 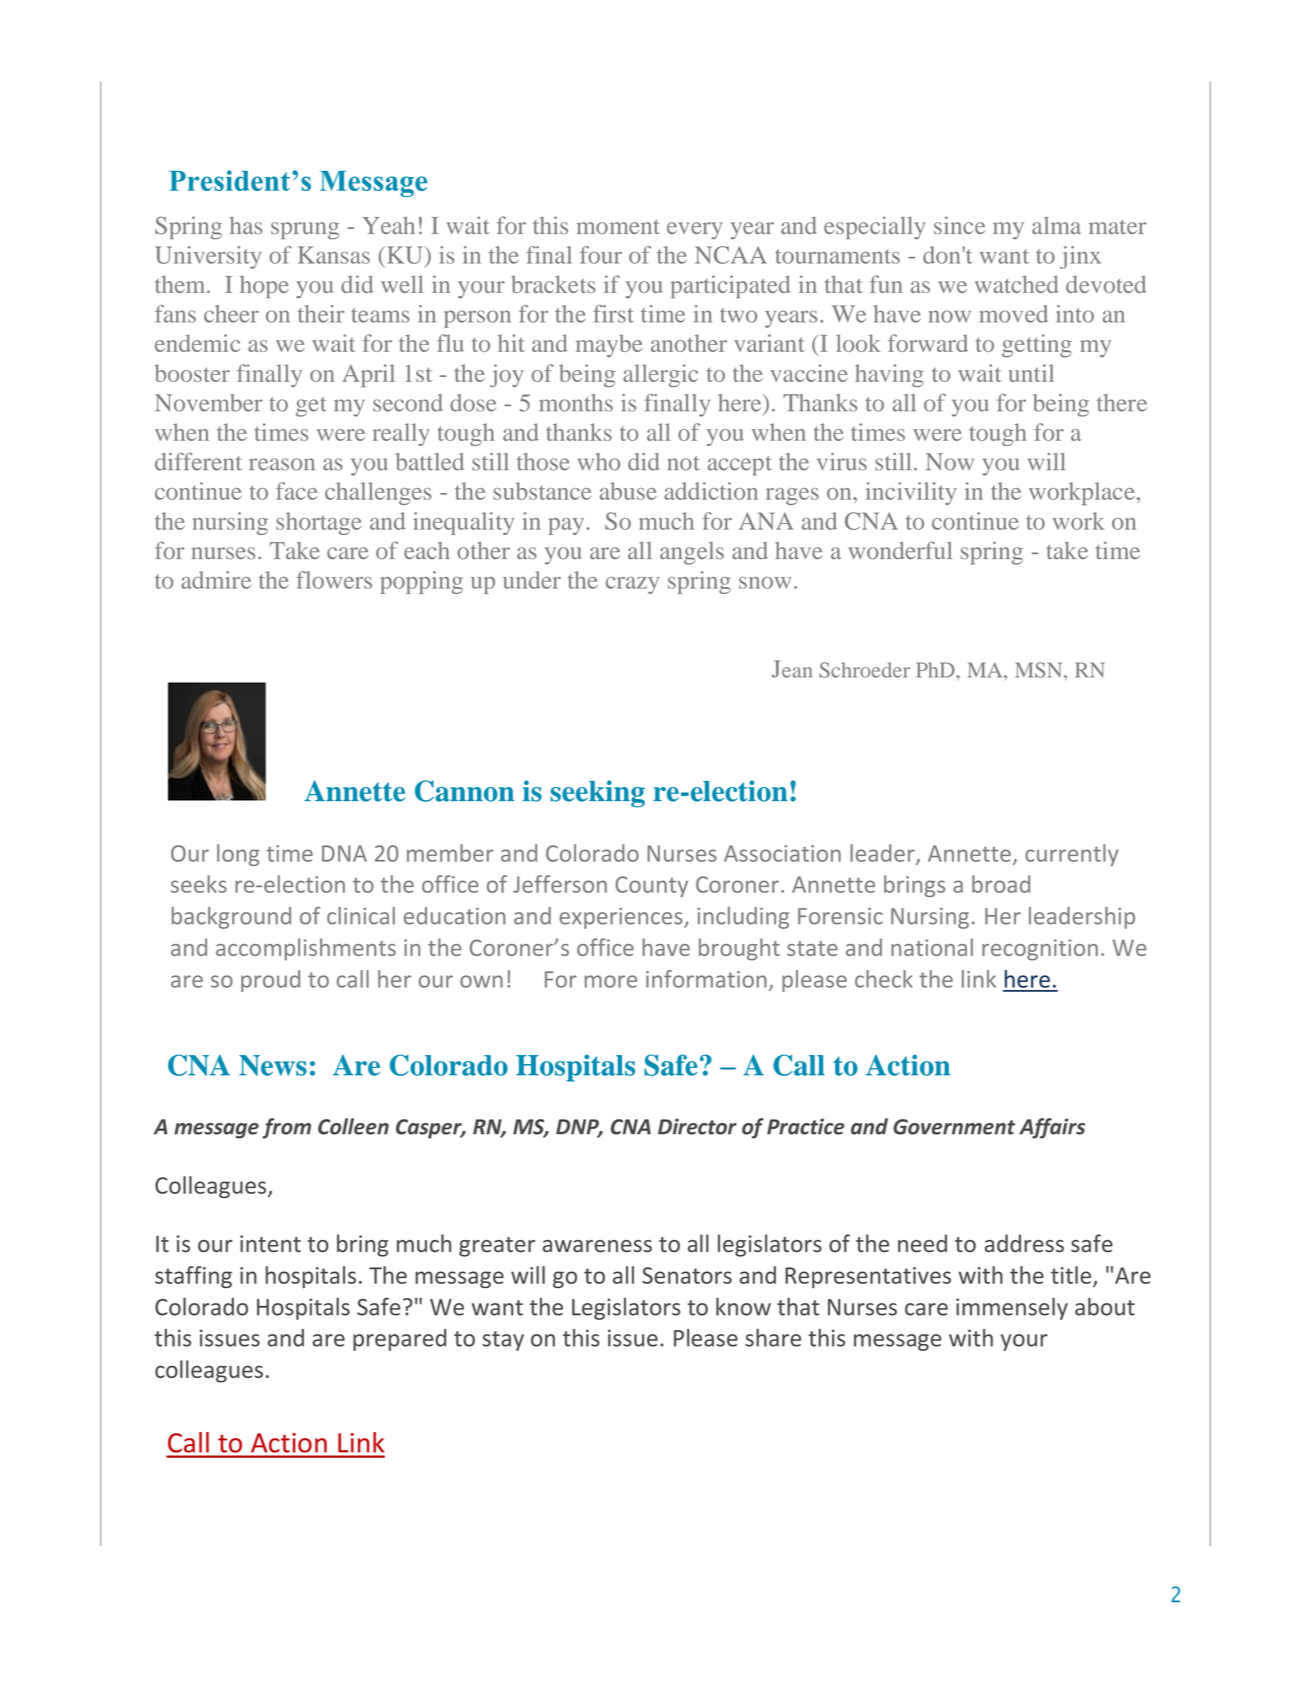 I want to click on more, so click(x=611, y=981).
